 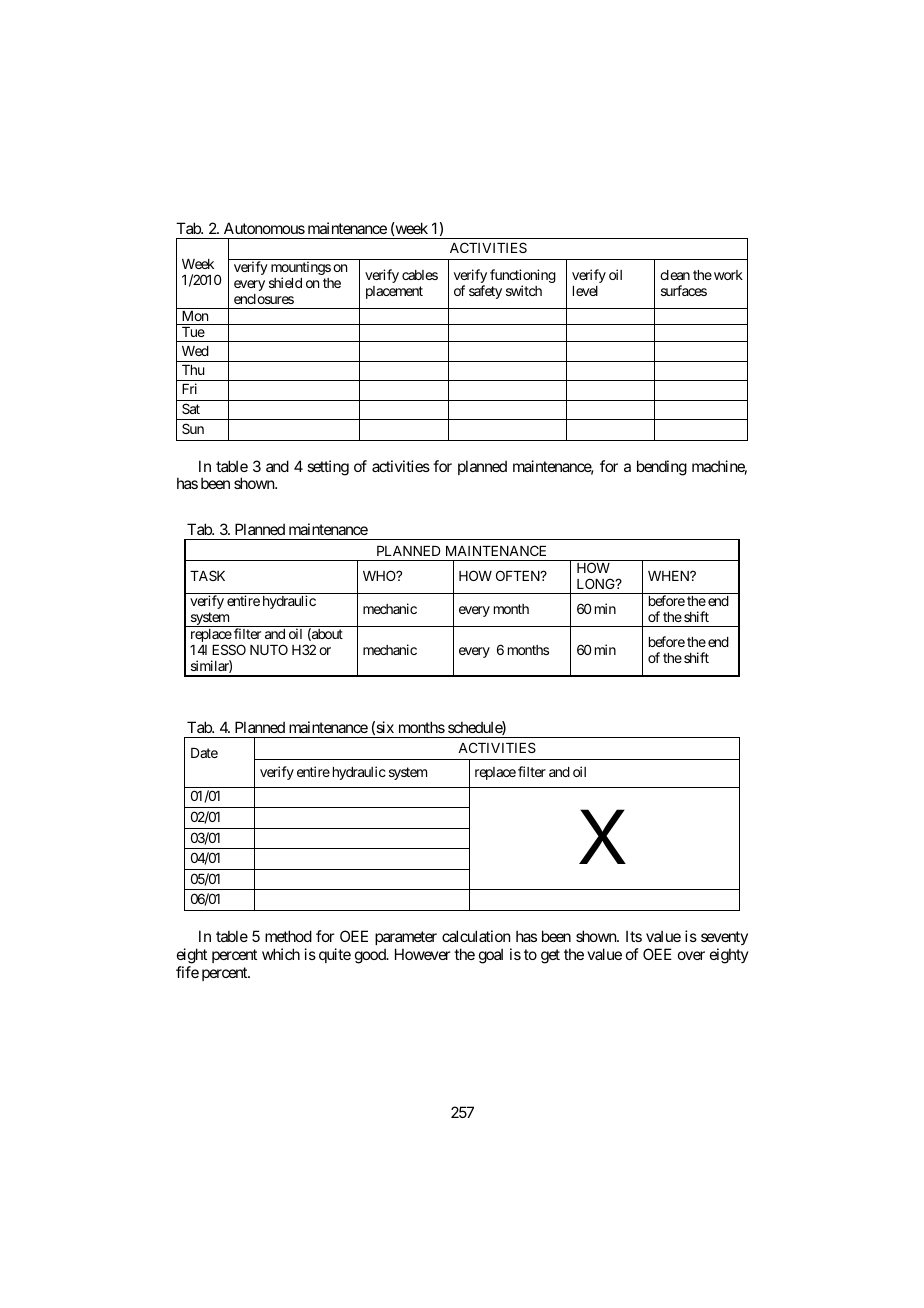 I want to click on calculation, so click(x=476, y=936).
